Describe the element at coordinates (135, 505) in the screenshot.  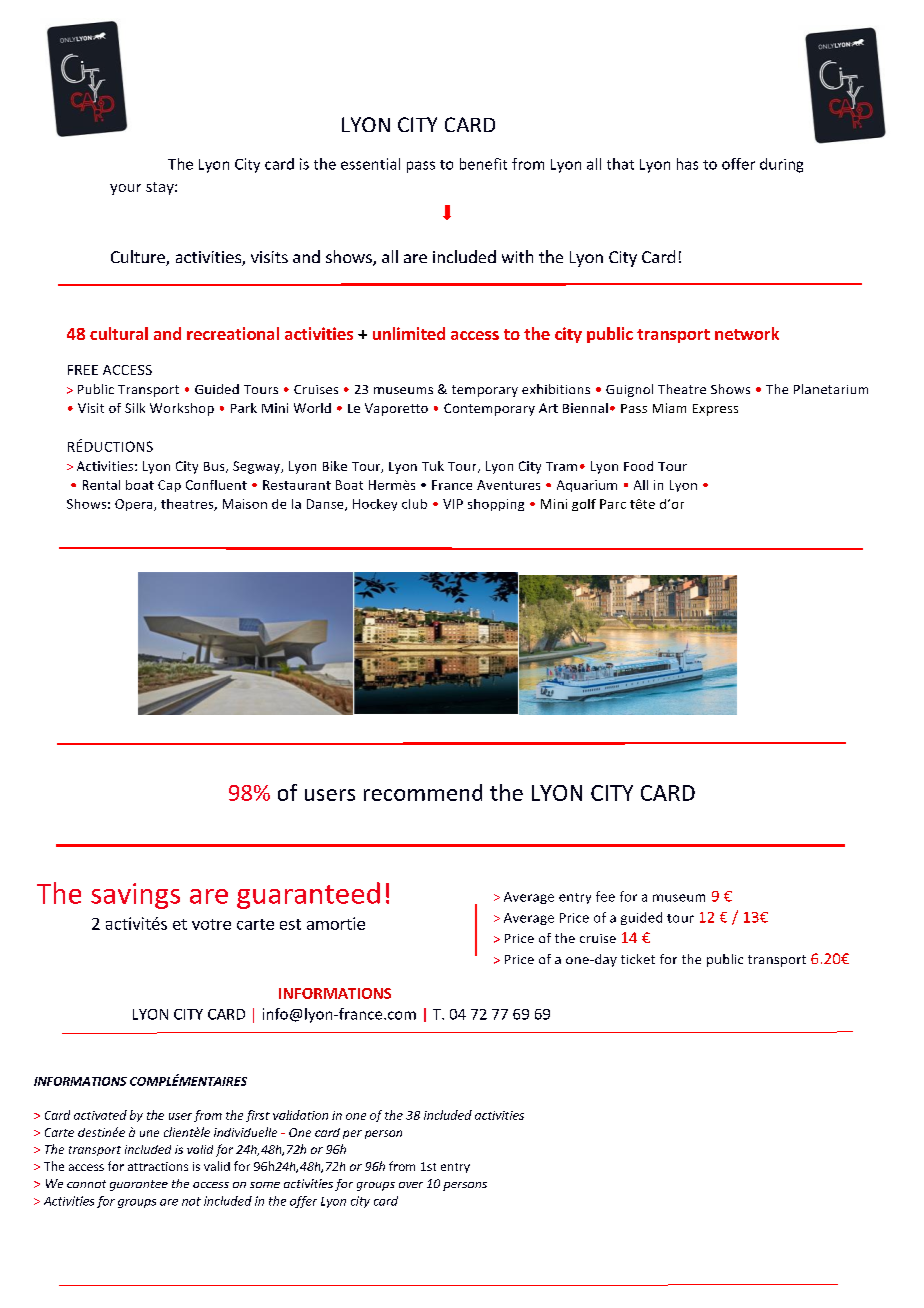
I see `Opera` at that location.
